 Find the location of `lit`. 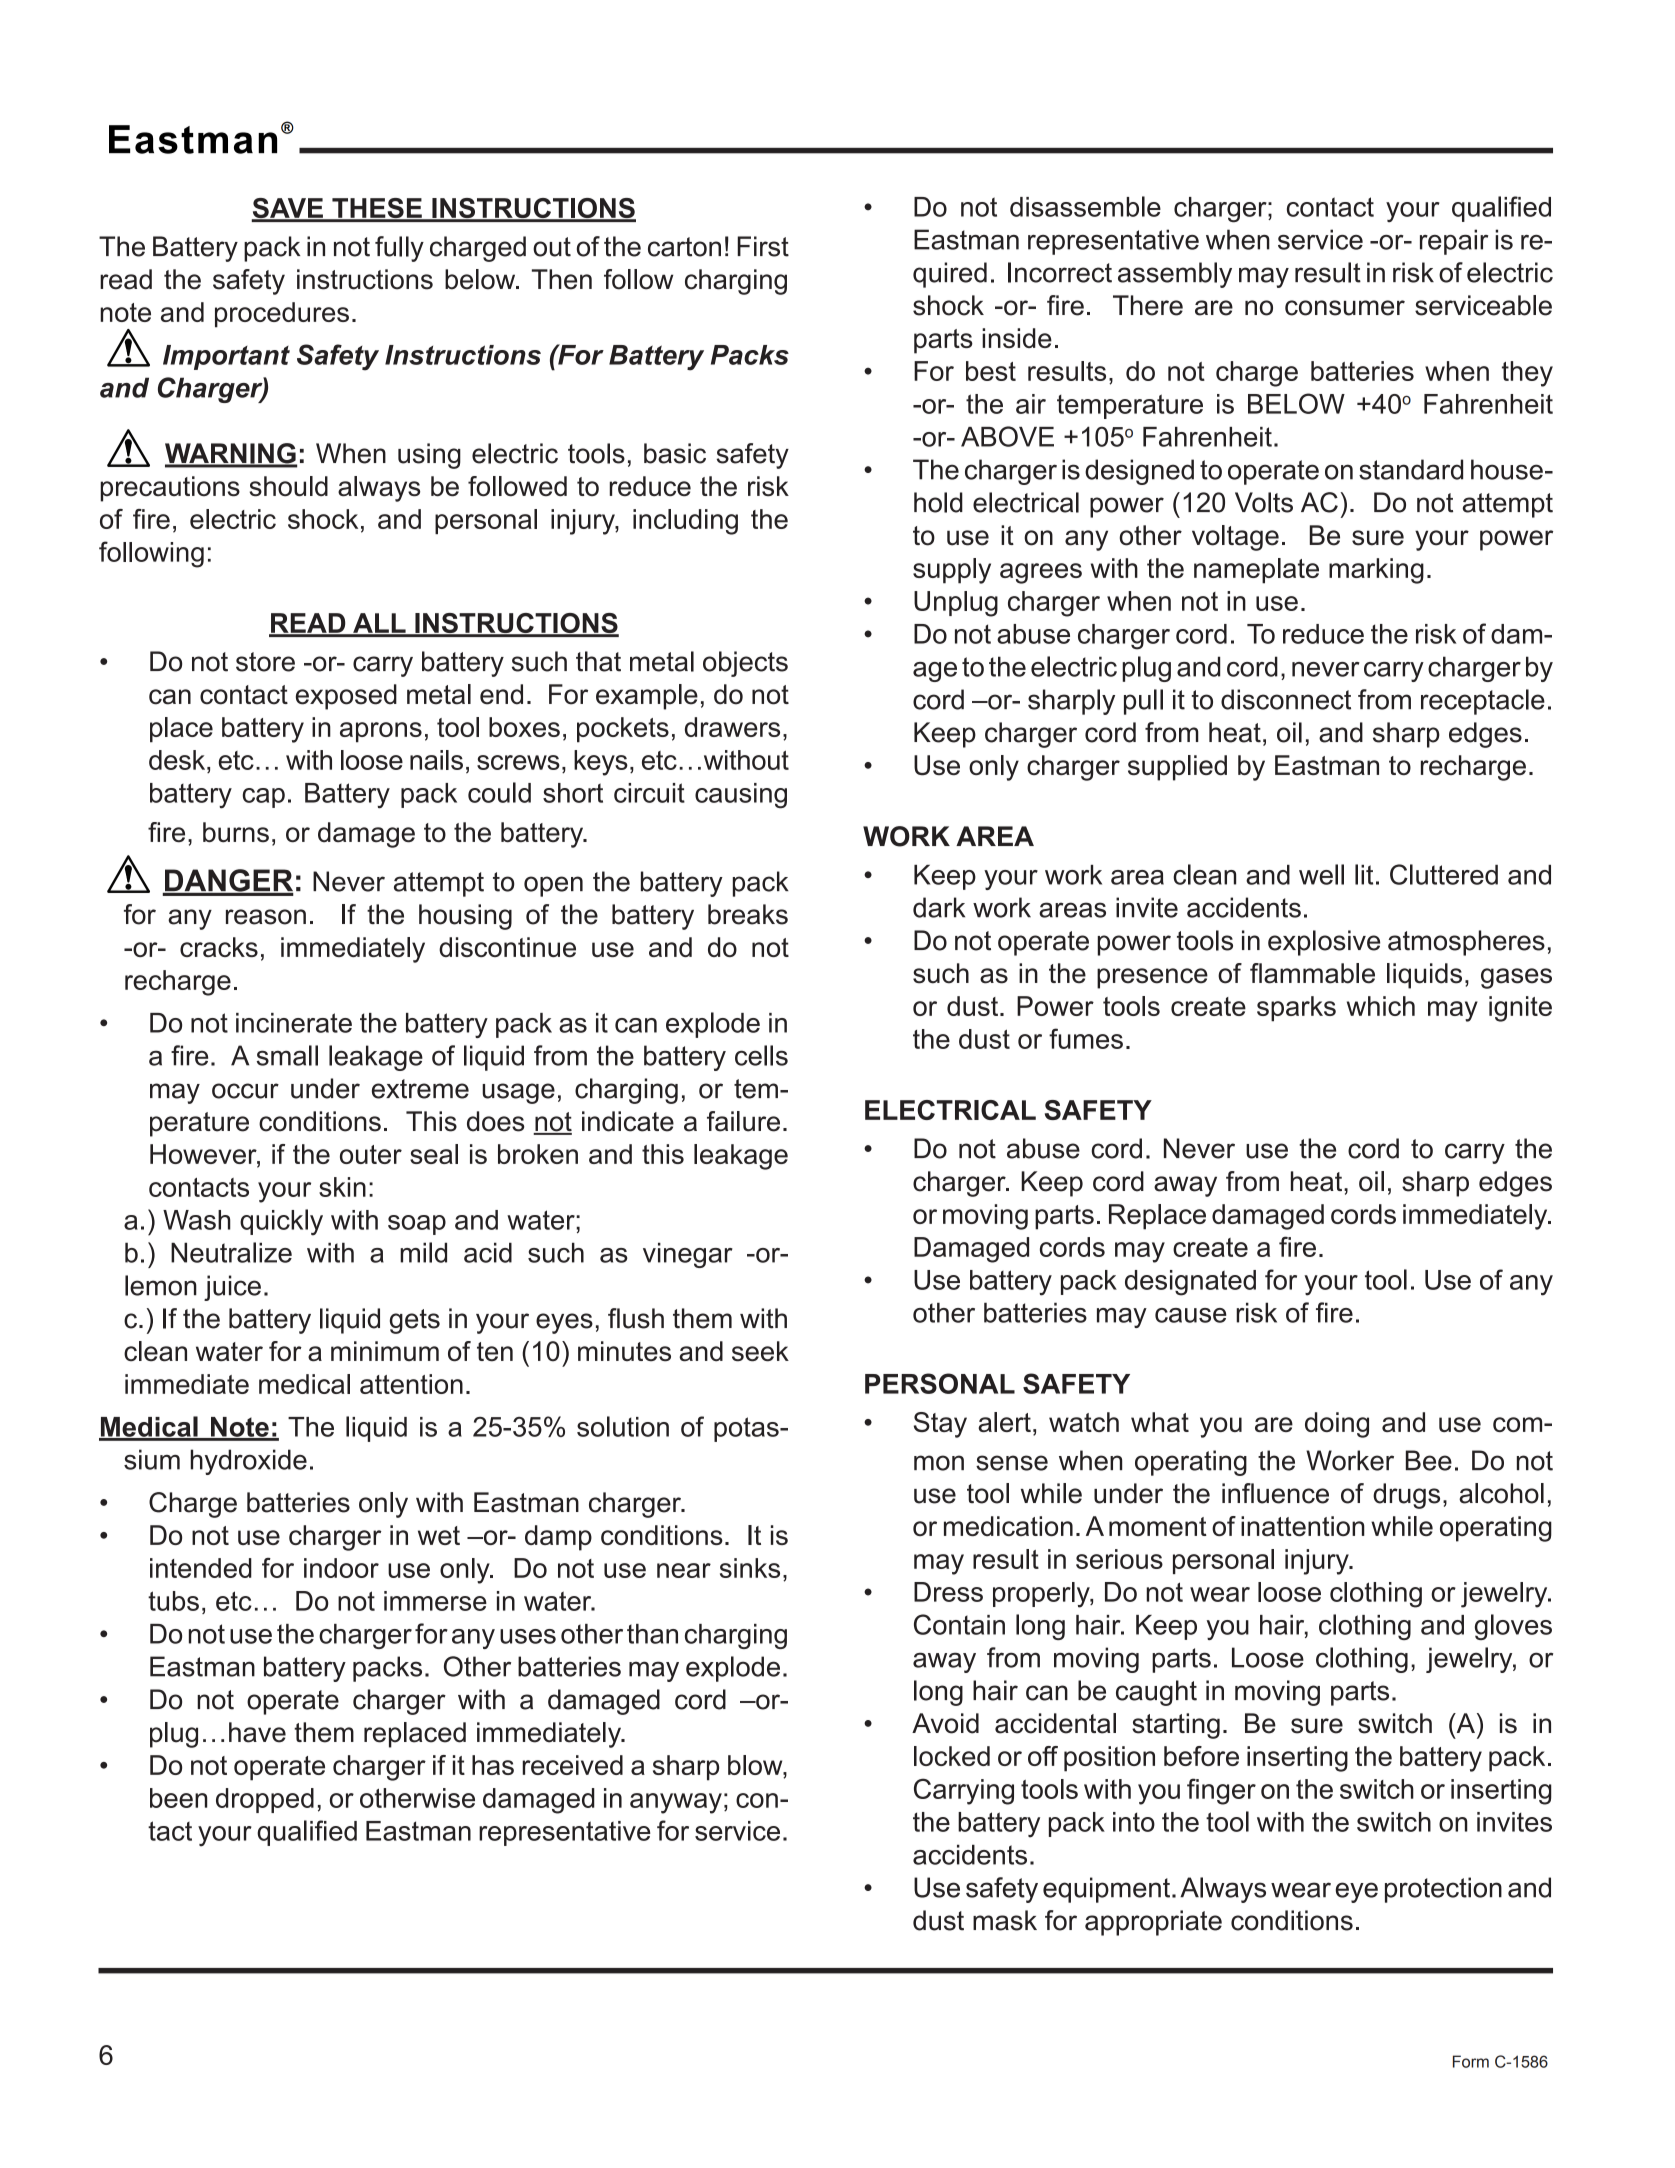

lit is located at coordinates (1364, 874).
